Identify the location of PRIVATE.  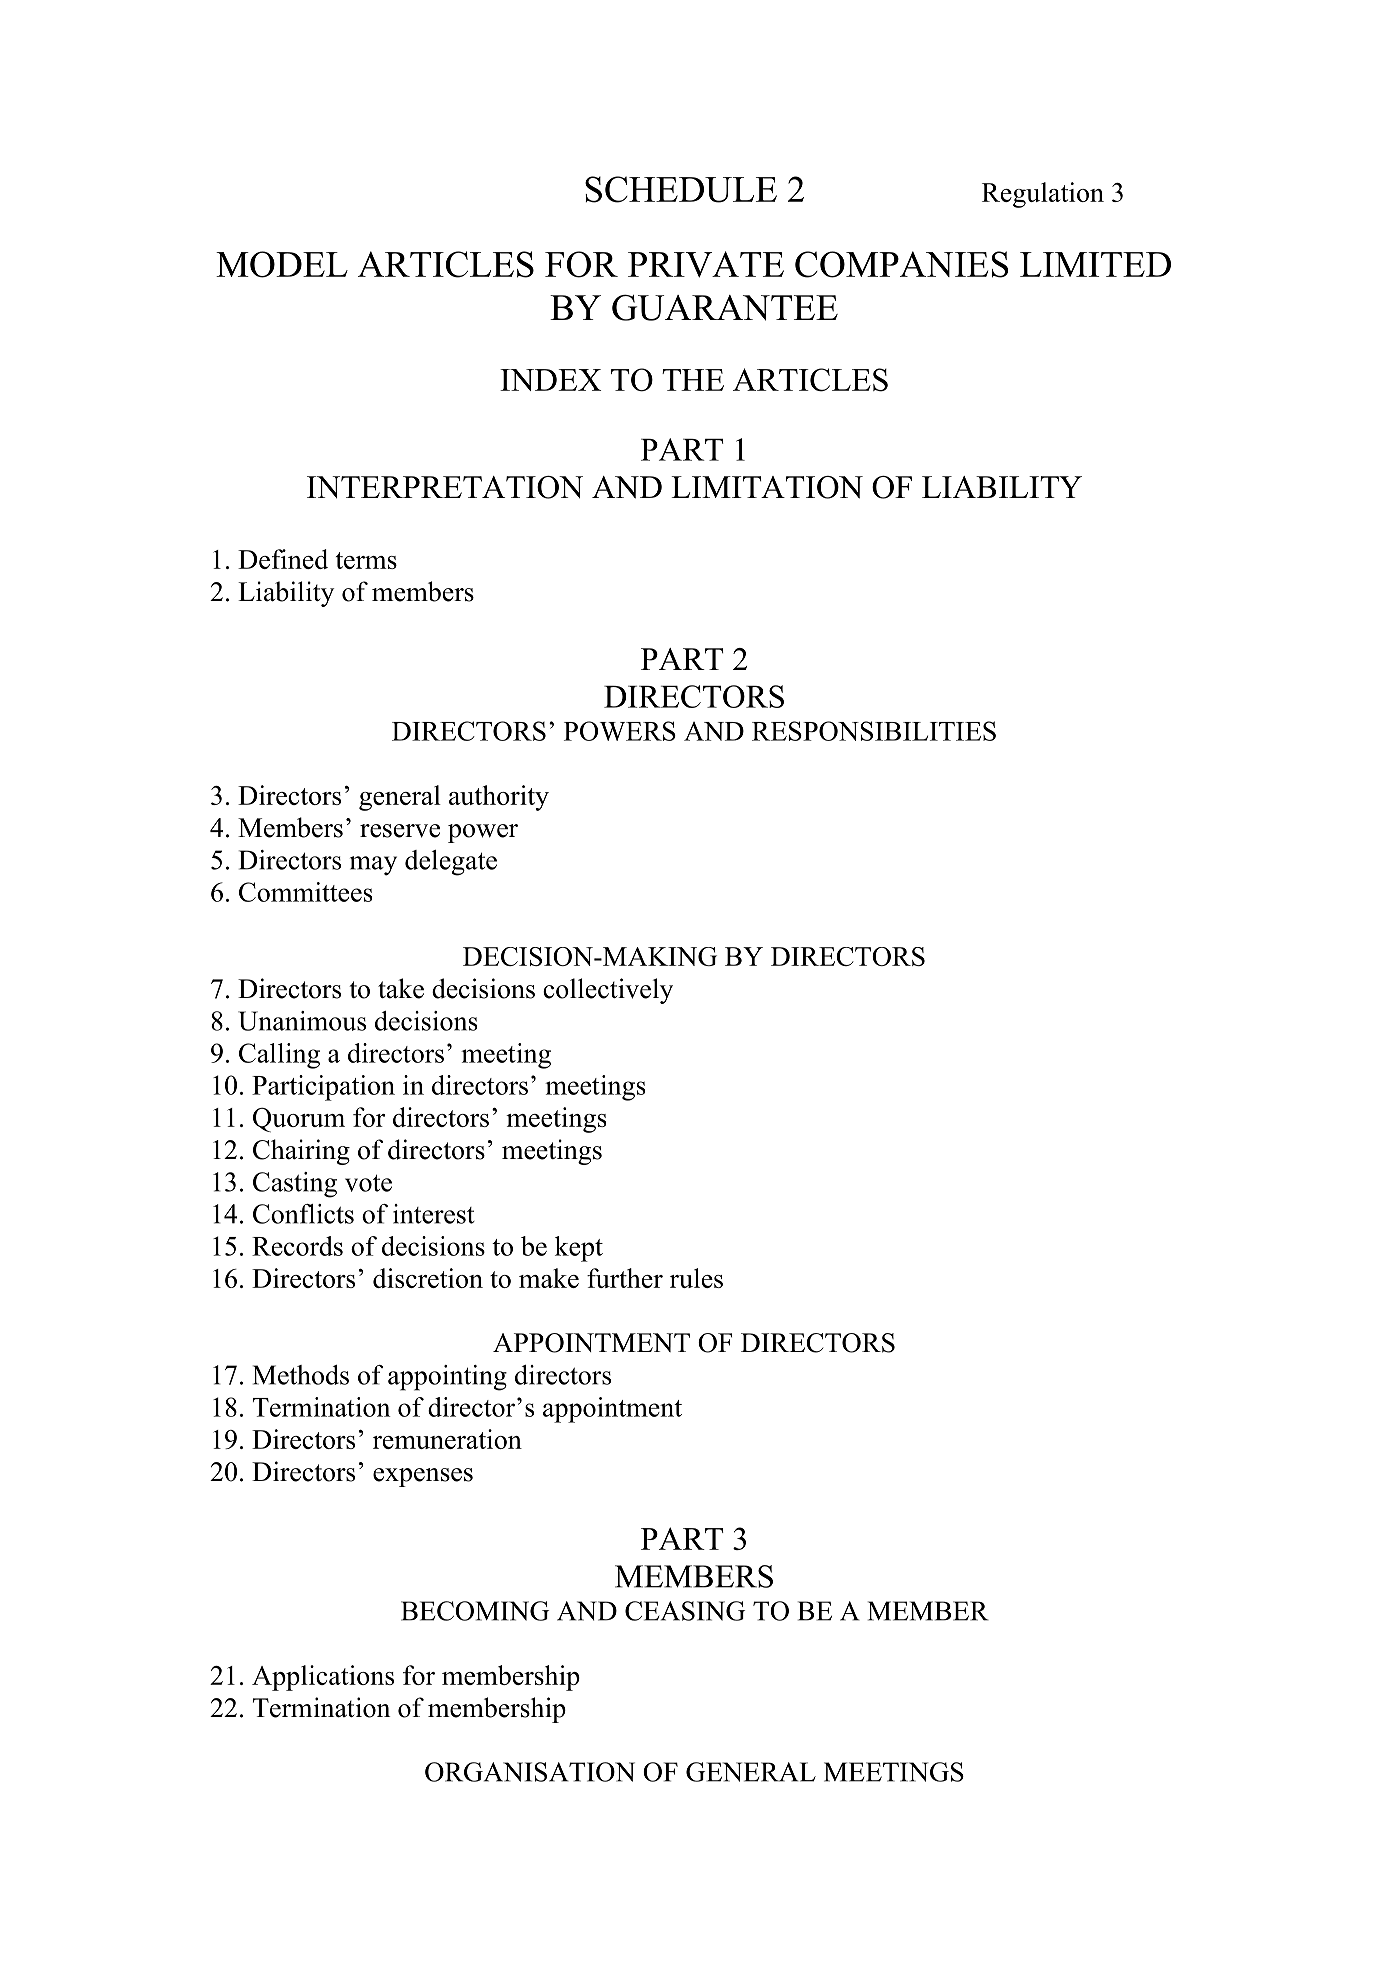
(706, 264).
